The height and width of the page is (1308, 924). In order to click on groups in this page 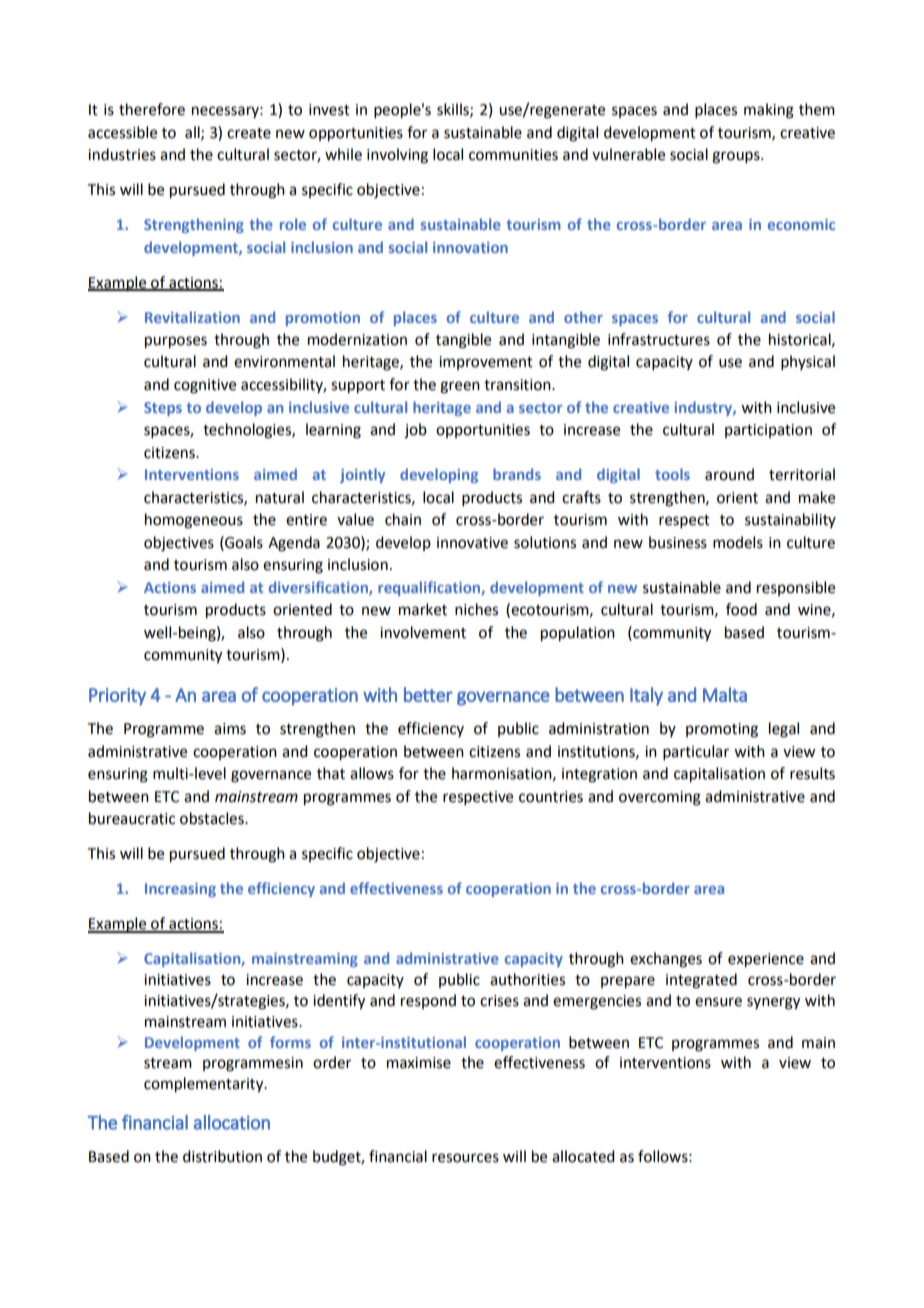, I will do `click(737, 157)`.
